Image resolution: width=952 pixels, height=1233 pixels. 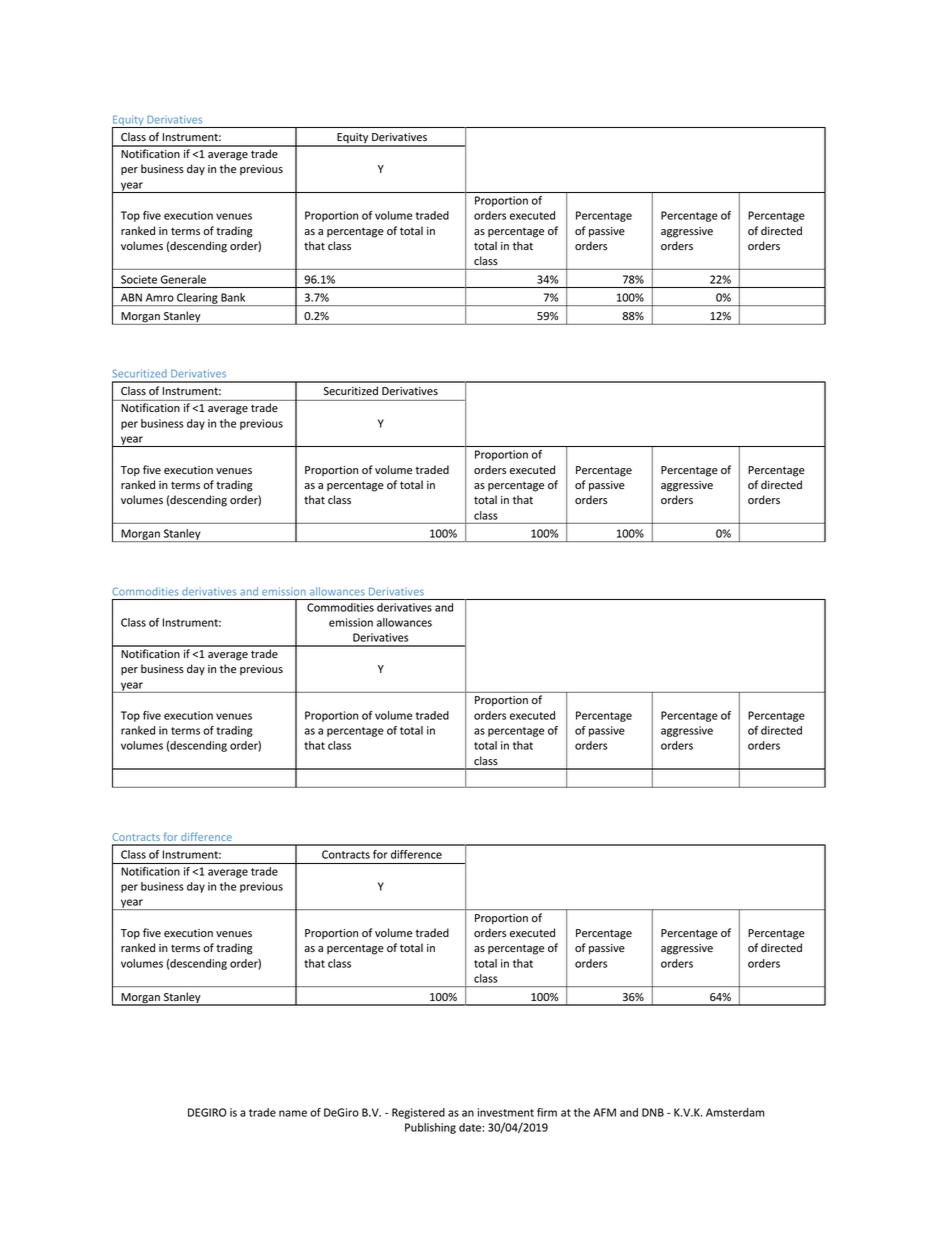 I want to click on Registered, so click(x=418, y=1113).
